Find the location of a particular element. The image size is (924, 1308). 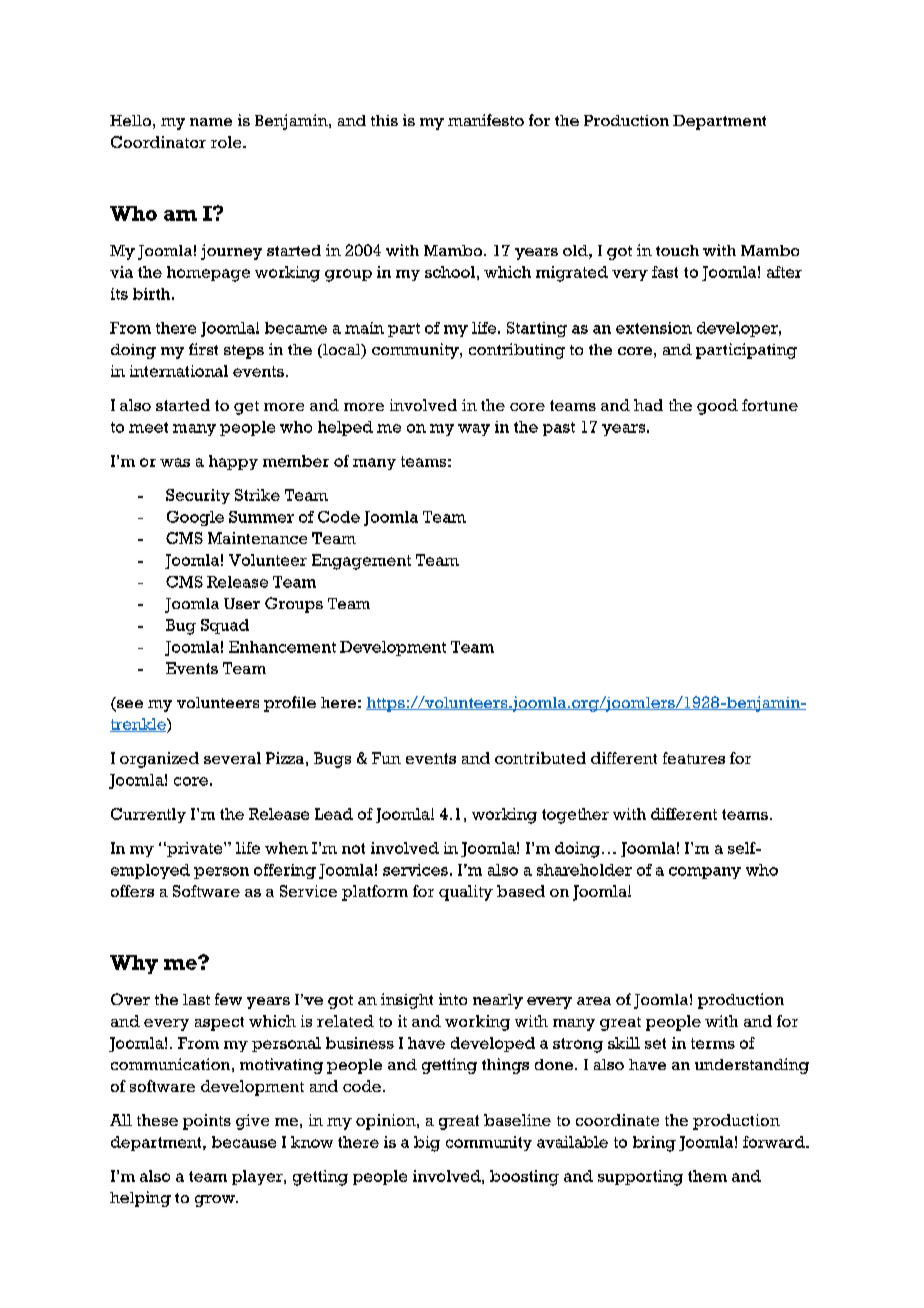

big is located at coordinates (427, 1144).
